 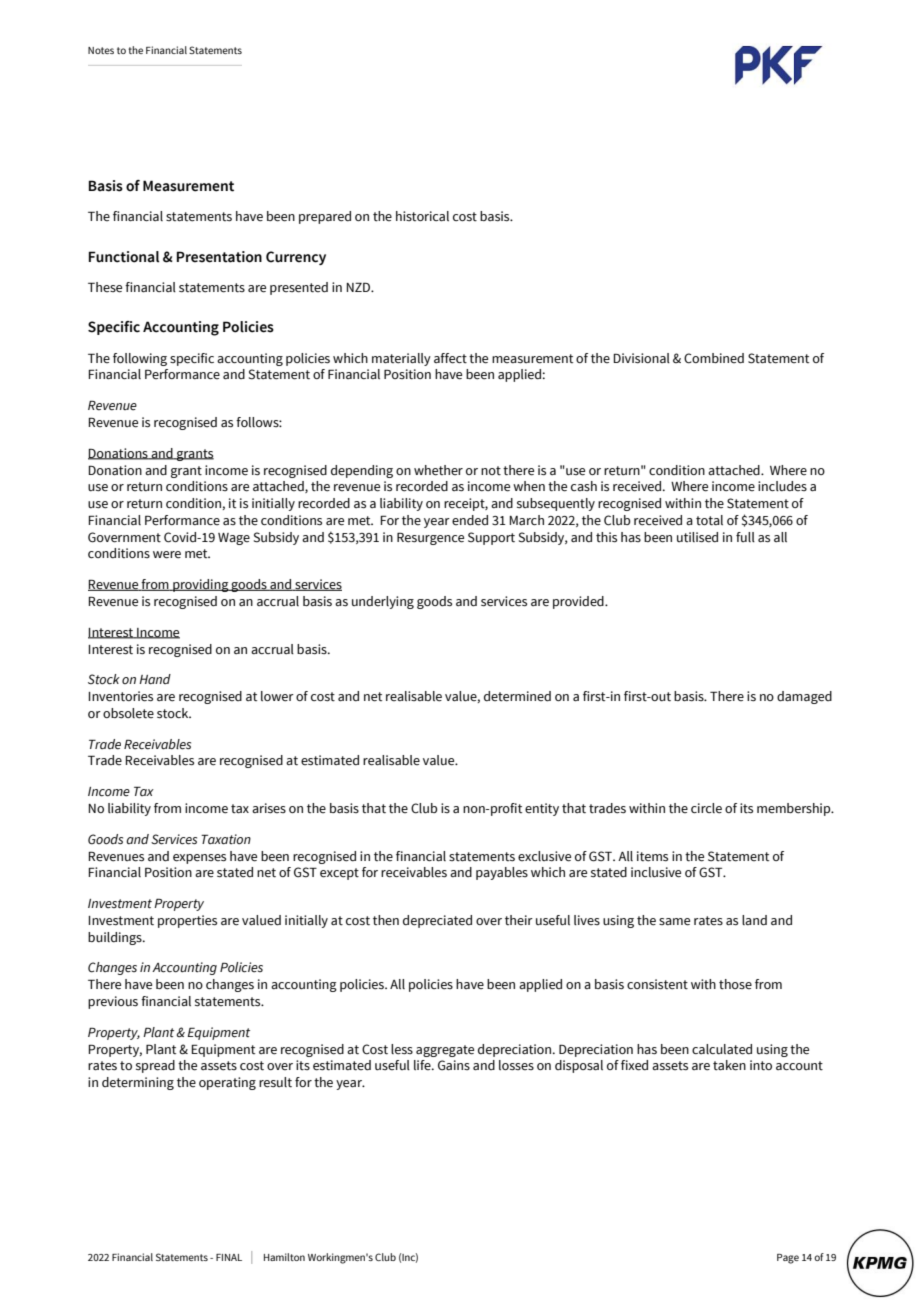 What do you see at coordinates (437, 921) in the page?
I see `depreciated` at bounding box center [437, 921].
